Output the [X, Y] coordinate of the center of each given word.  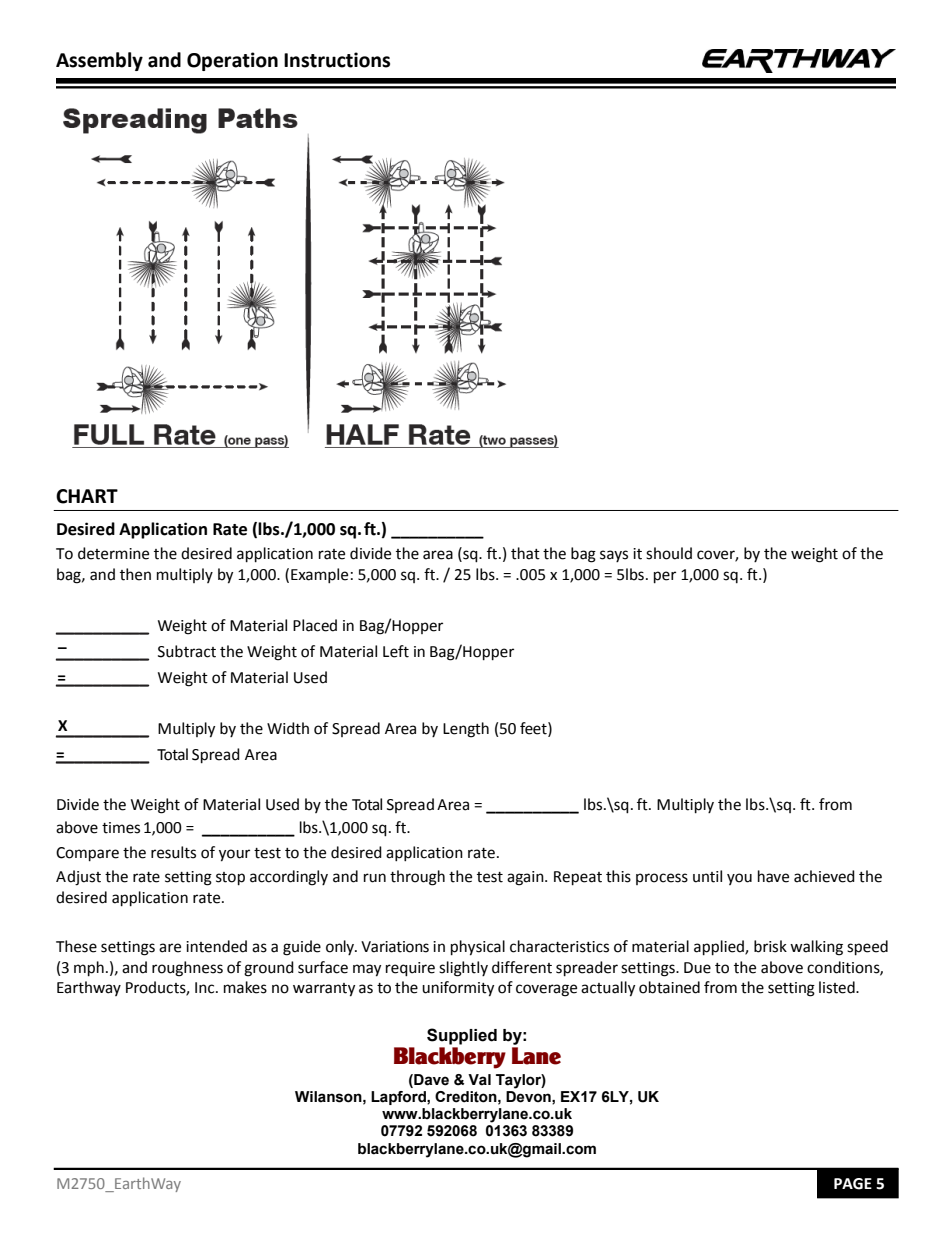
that [525, 553]
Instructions [337, 60]
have [773, 876]
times [121, 828]
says [614, 556]
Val [479, 1080]
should [669, 553]
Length [466, 730]
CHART [87, 496]
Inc [206, 988]
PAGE [853, 1184]
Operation [232, 61]
